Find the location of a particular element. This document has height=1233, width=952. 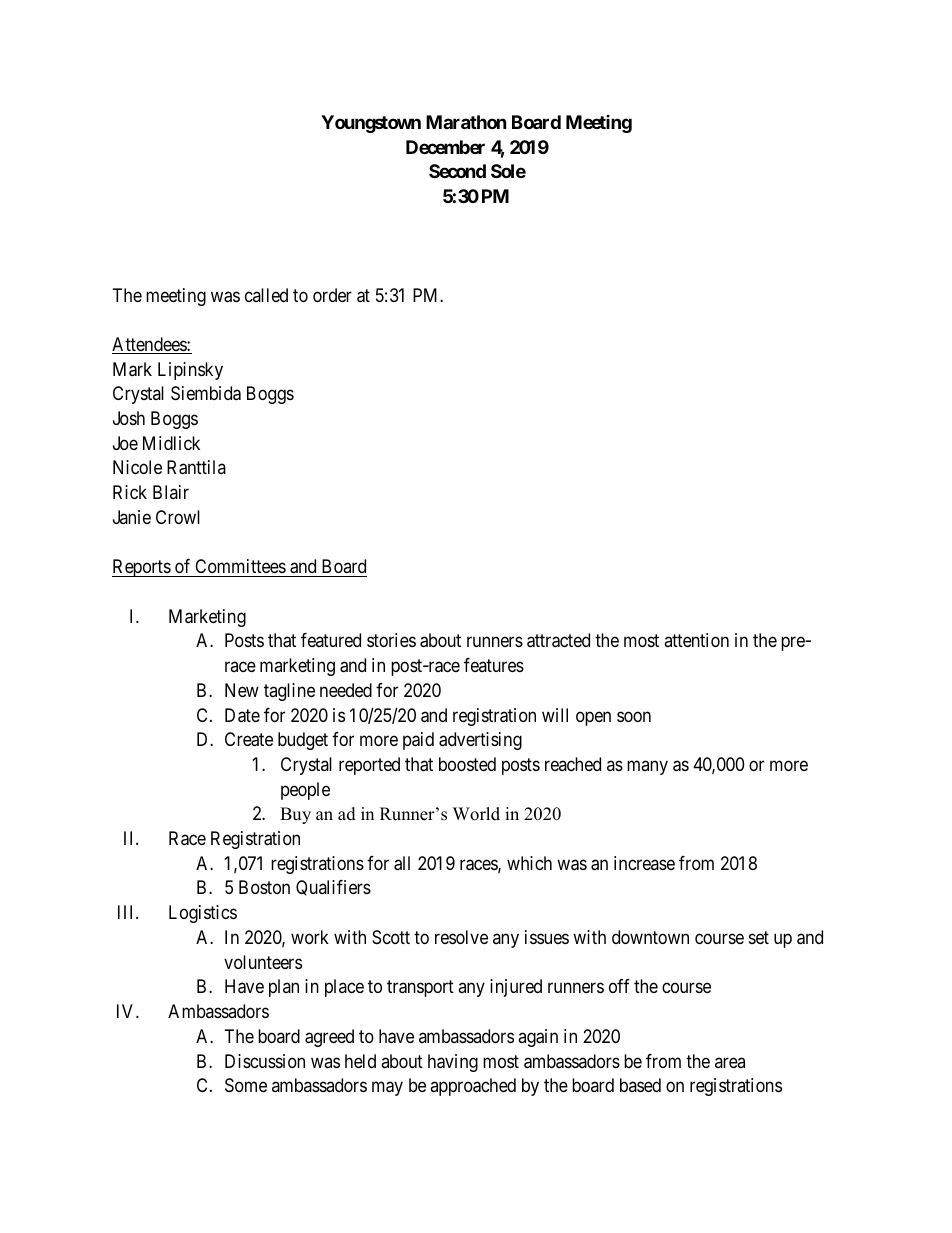

Marathon is located at coordinates (466, 122).
